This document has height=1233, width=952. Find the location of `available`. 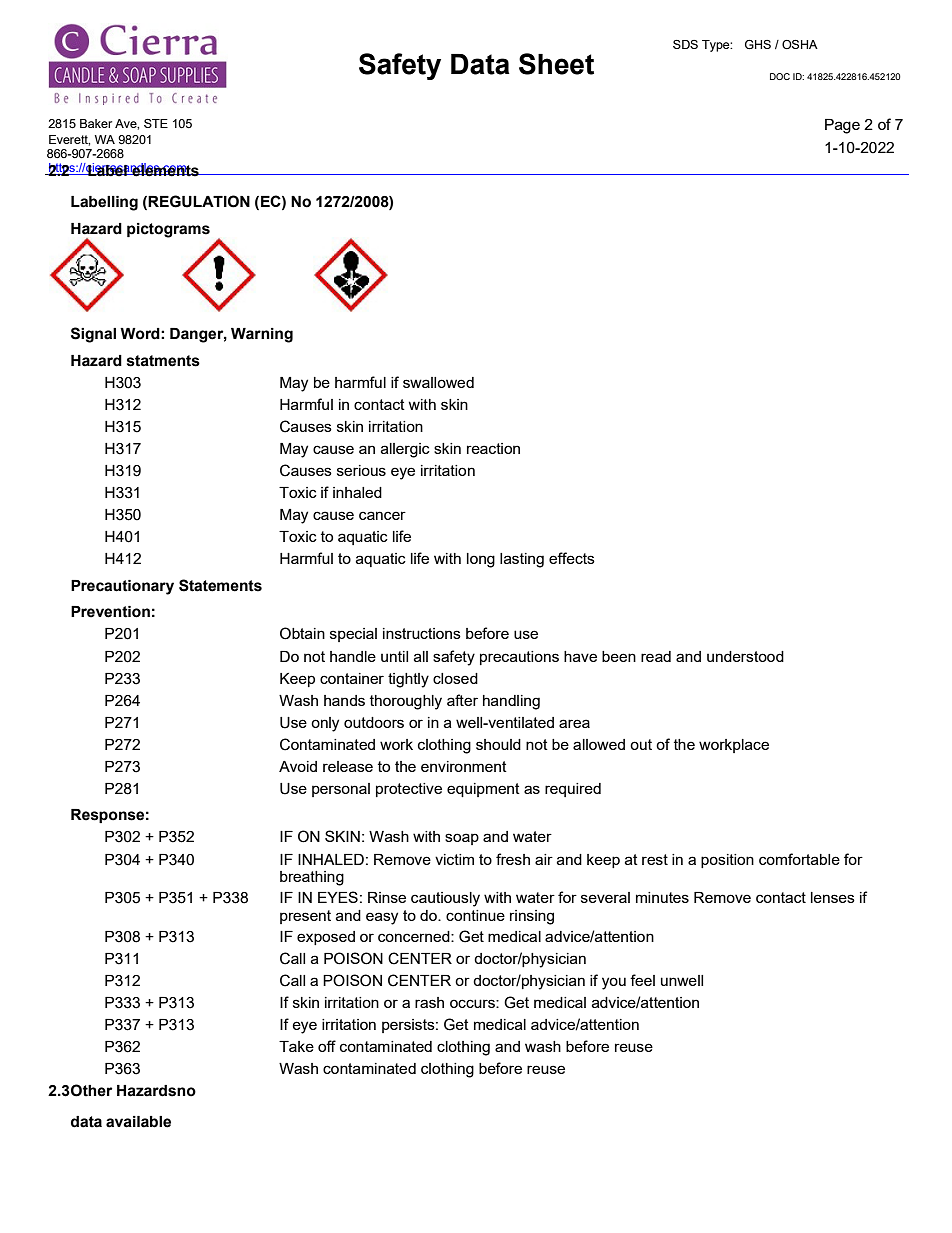

available is located at coordinates (138, 1122).
